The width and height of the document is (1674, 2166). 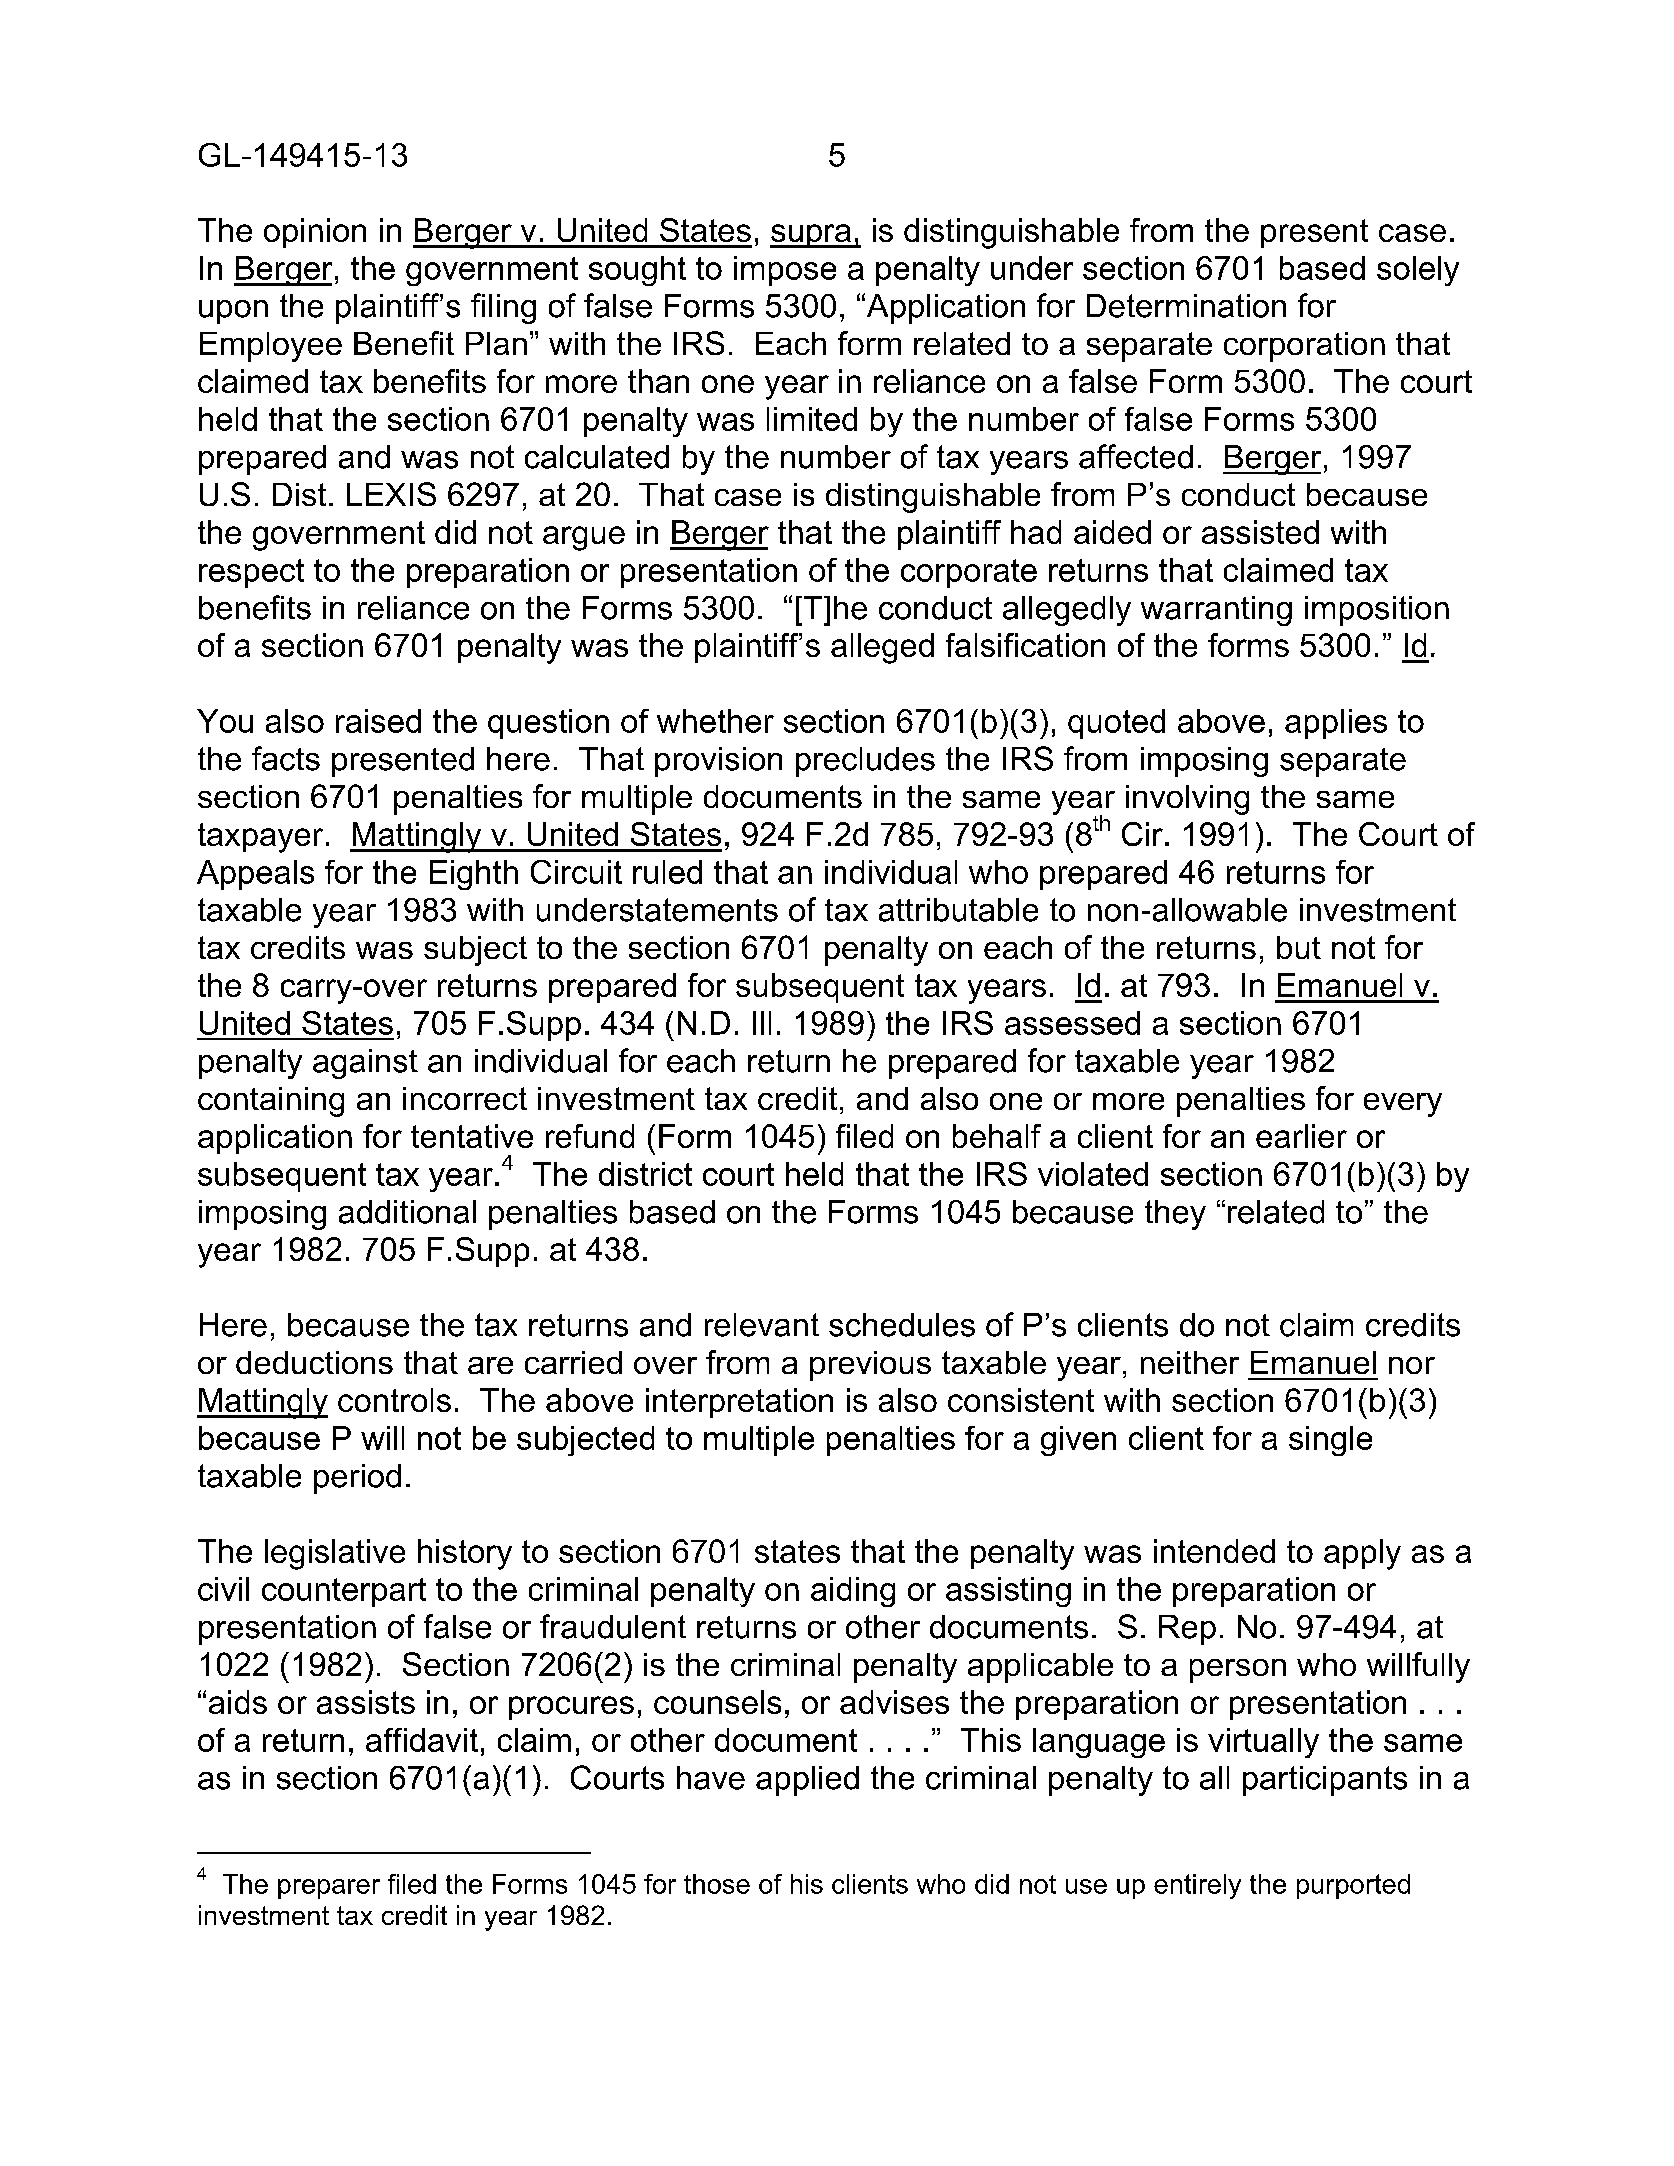 What do you see at coordinates (365, 1064) in the document?
I see `against` at bounding box center [365, 1064].
